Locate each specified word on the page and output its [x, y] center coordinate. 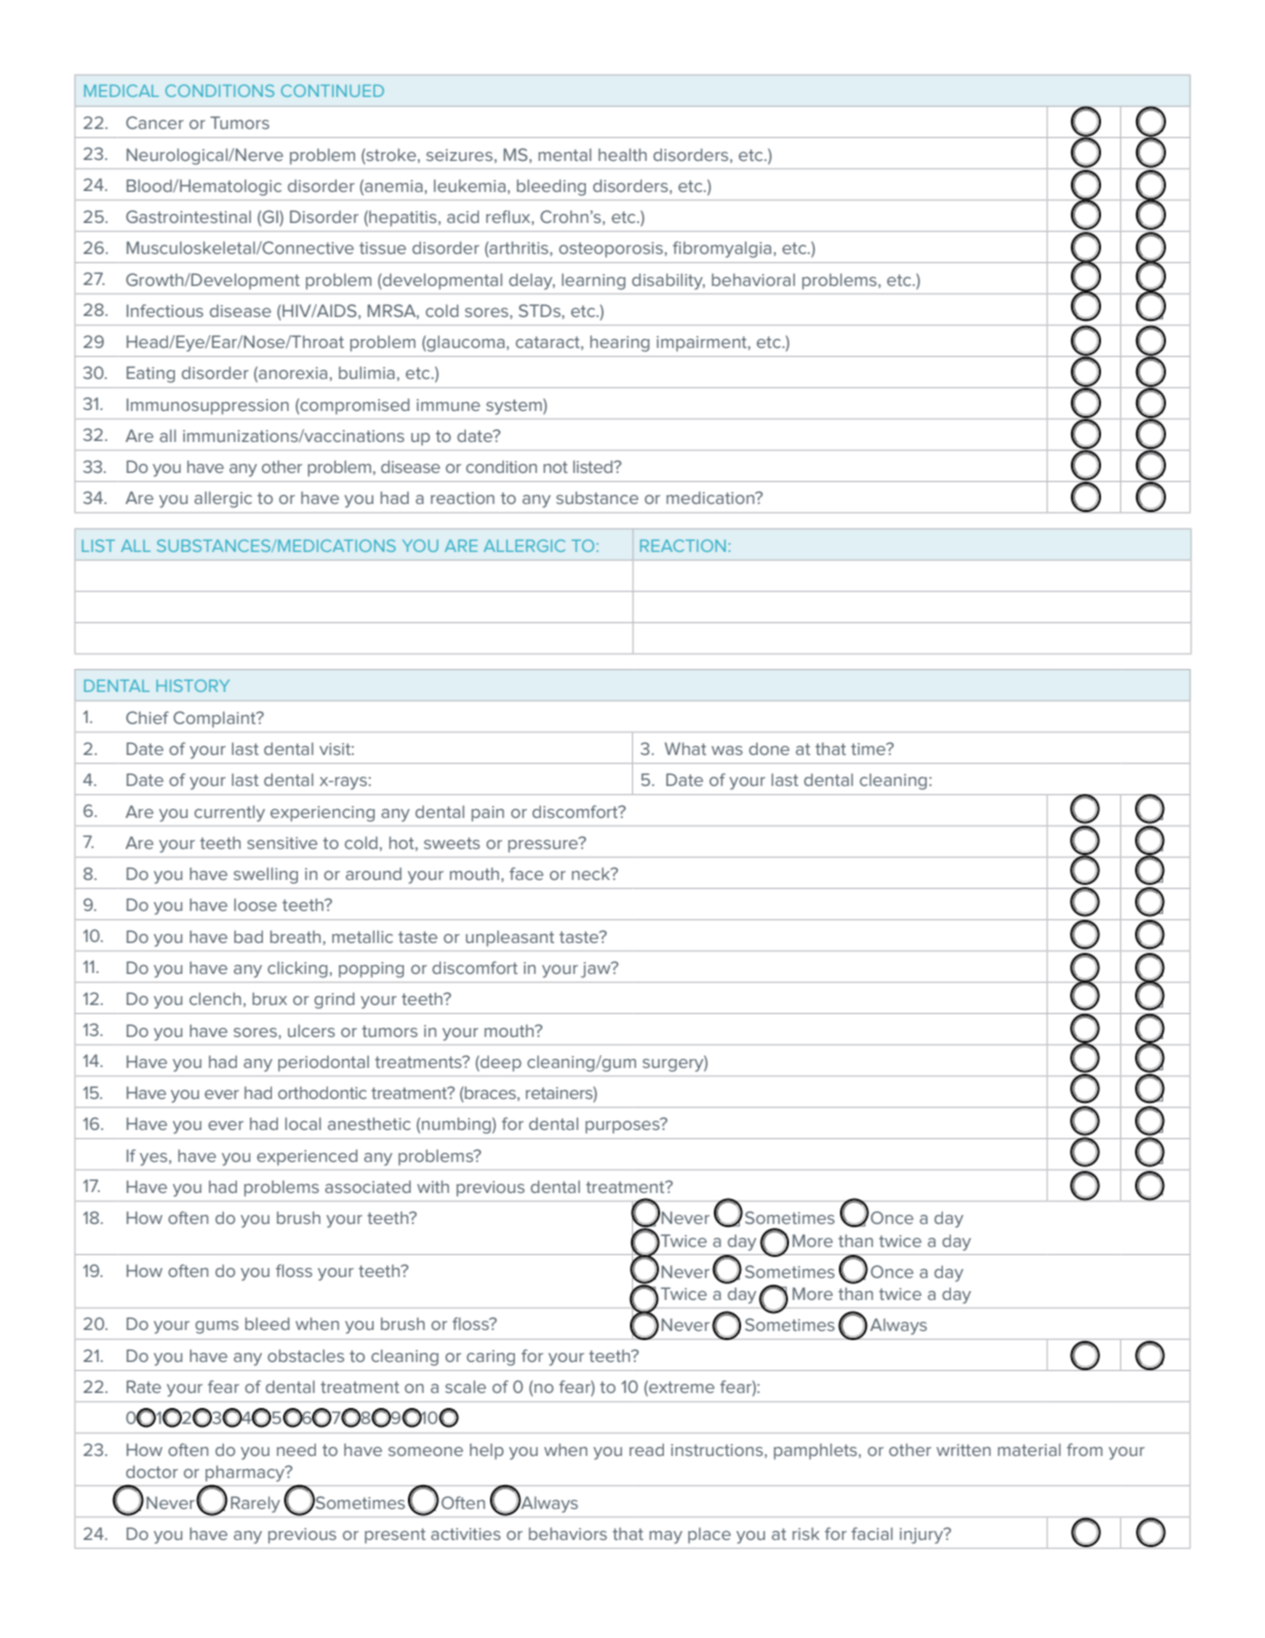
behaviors [568, 1533]
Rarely [255, 1504]
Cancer [155, 122]
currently [229, 813]
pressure [544, 845]
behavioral [753, 279]
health [622, 154]
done [769, 748]
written [963, 1450]
